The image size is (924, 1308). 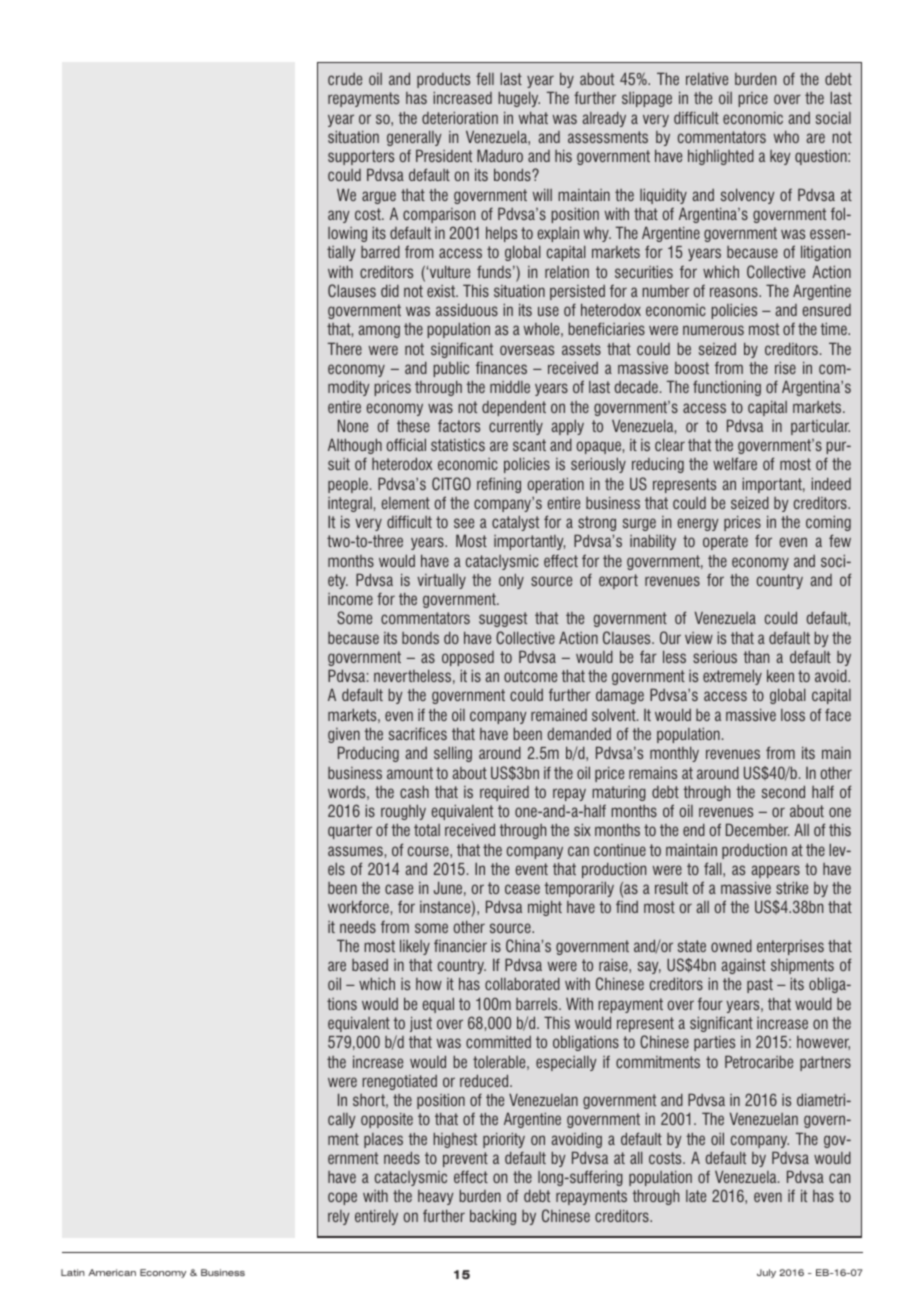 What do you see at coordinates (451, 369) in the screenshot?
I see `public` at bounding box center [451, 369].
